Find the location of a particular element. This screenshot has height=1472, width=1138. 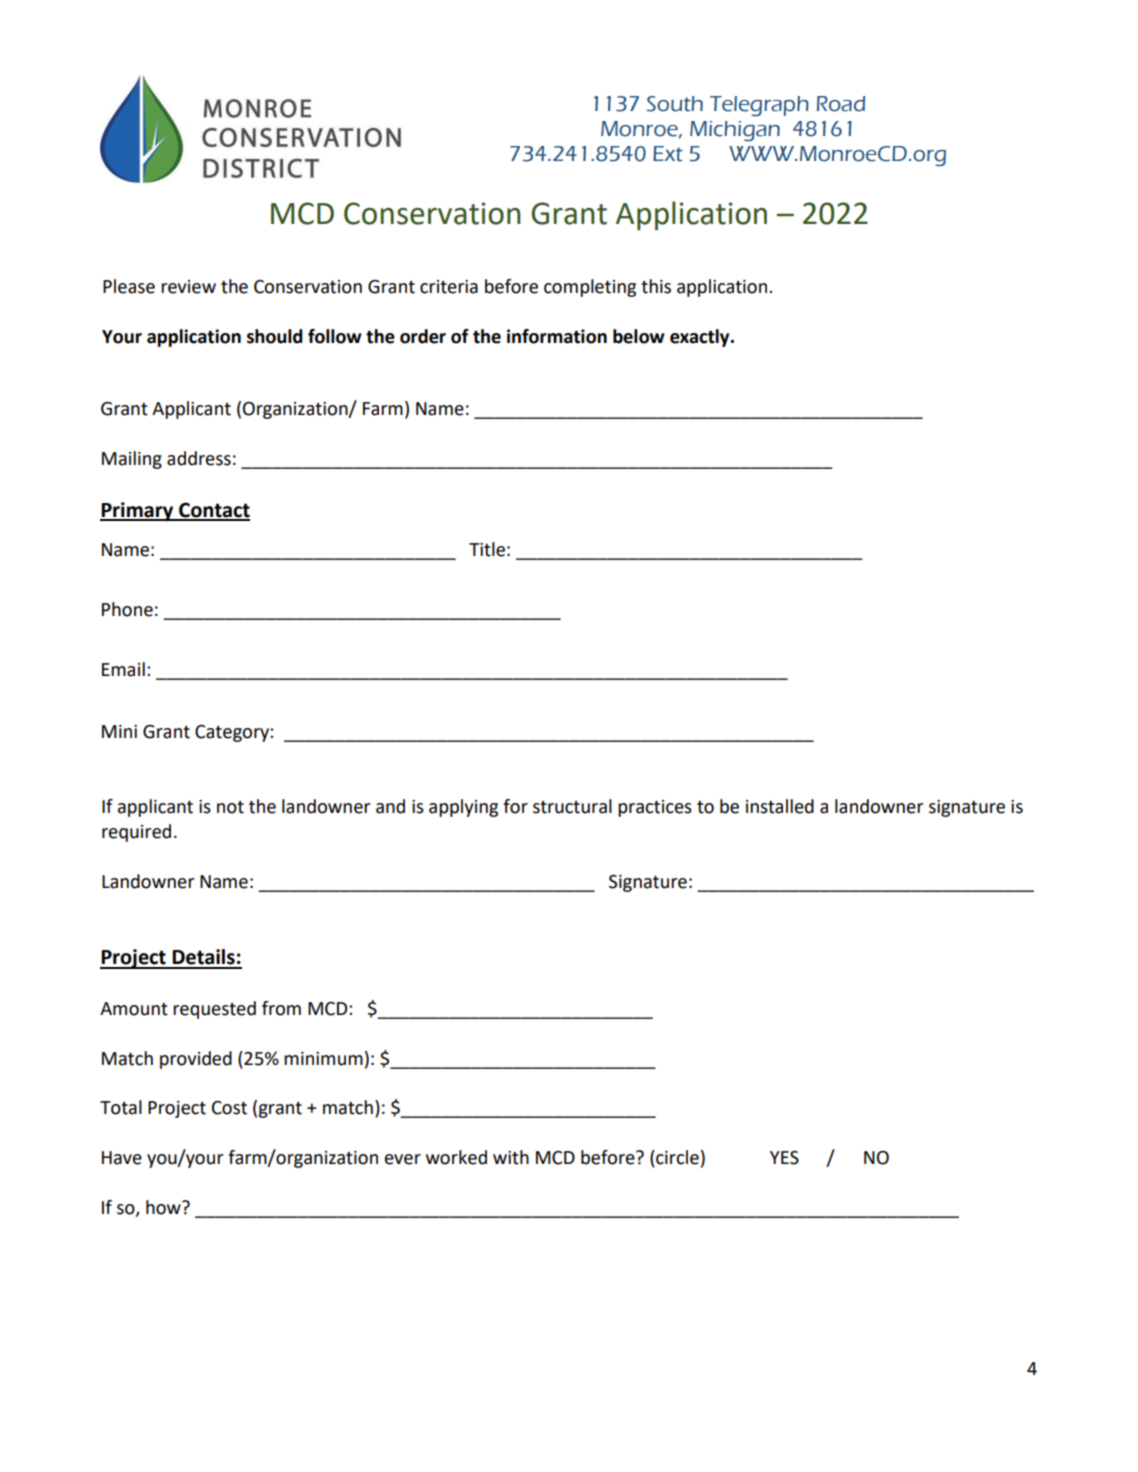

below is located at coordinates (639, 336).
